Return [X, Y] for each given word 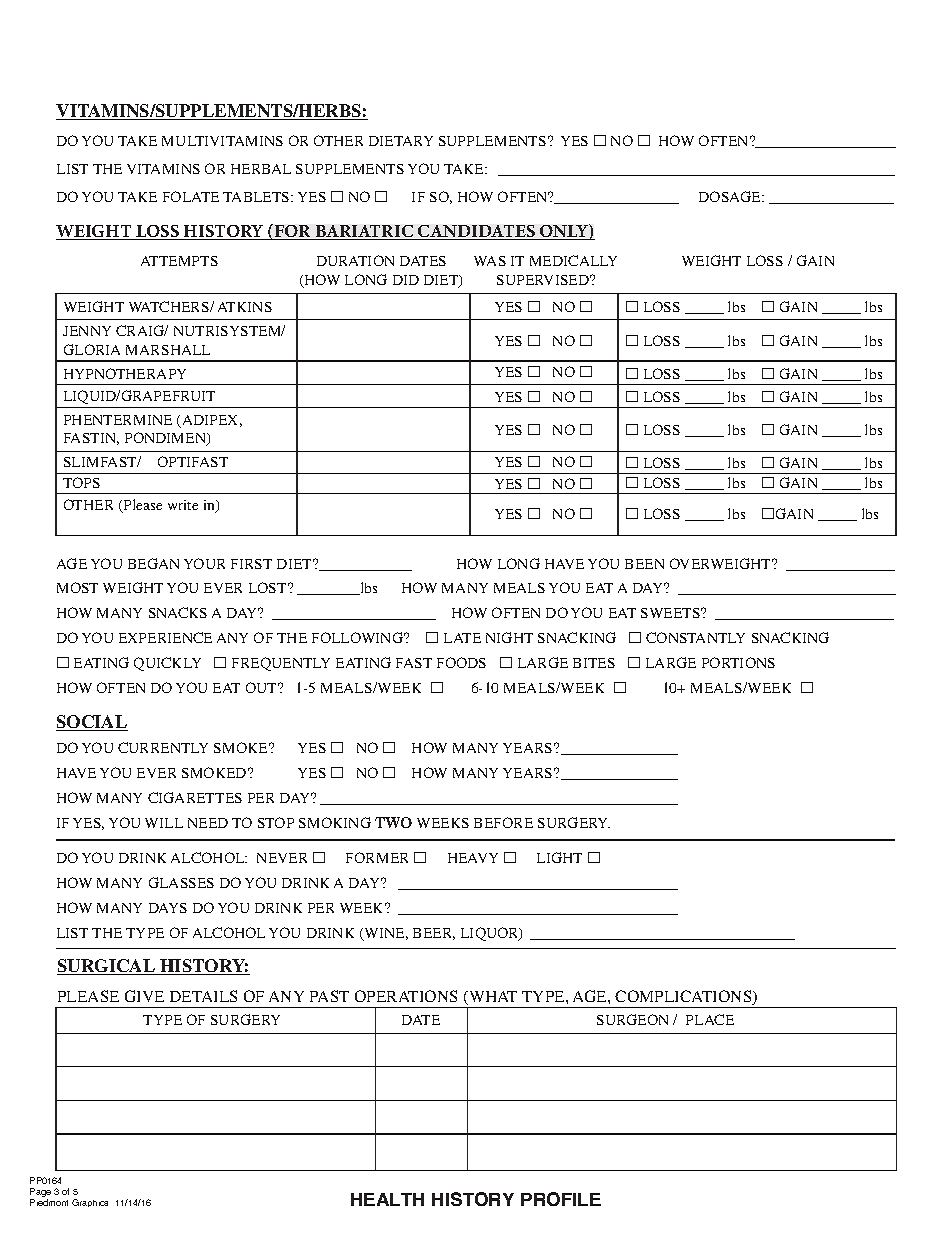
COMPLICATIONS [684, 997]
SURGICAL [107, 967]
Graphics [90, 1203]
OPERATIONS [406, 996]
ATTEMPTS [179, 261]
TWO [393, 822]
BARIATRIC [364, 232]
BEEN [644, 564]
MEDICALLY [573, 260]
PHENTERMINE [118, 420]
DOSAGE [731, 196]
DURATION [355, 260]
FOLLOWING [359, 637]
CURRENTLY [163, 747]
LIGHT [559, 857]
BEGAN [153, 563]
